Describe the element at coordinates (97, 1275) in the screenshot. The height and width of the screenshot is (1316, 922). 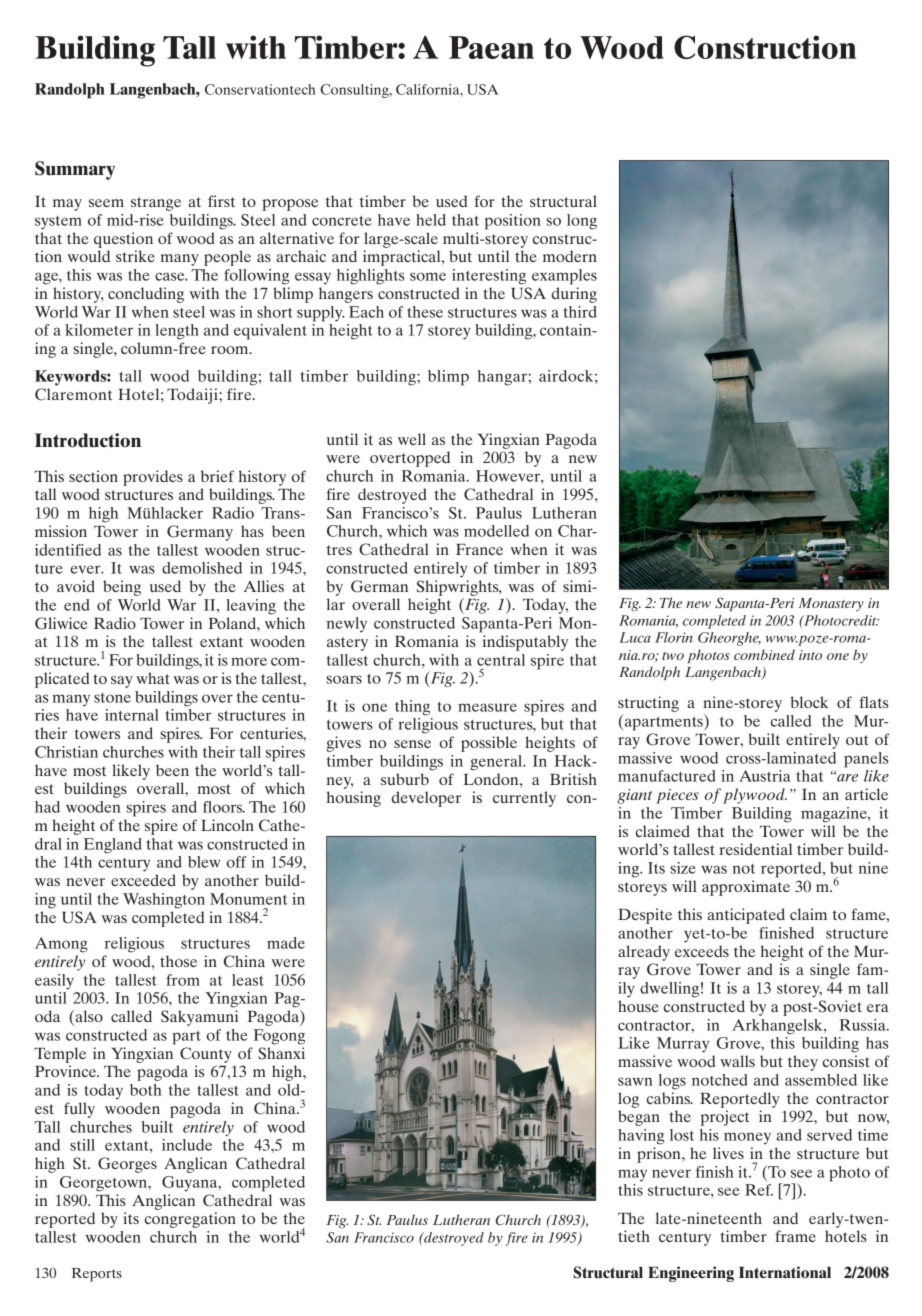
I see `Reports` at that location.
